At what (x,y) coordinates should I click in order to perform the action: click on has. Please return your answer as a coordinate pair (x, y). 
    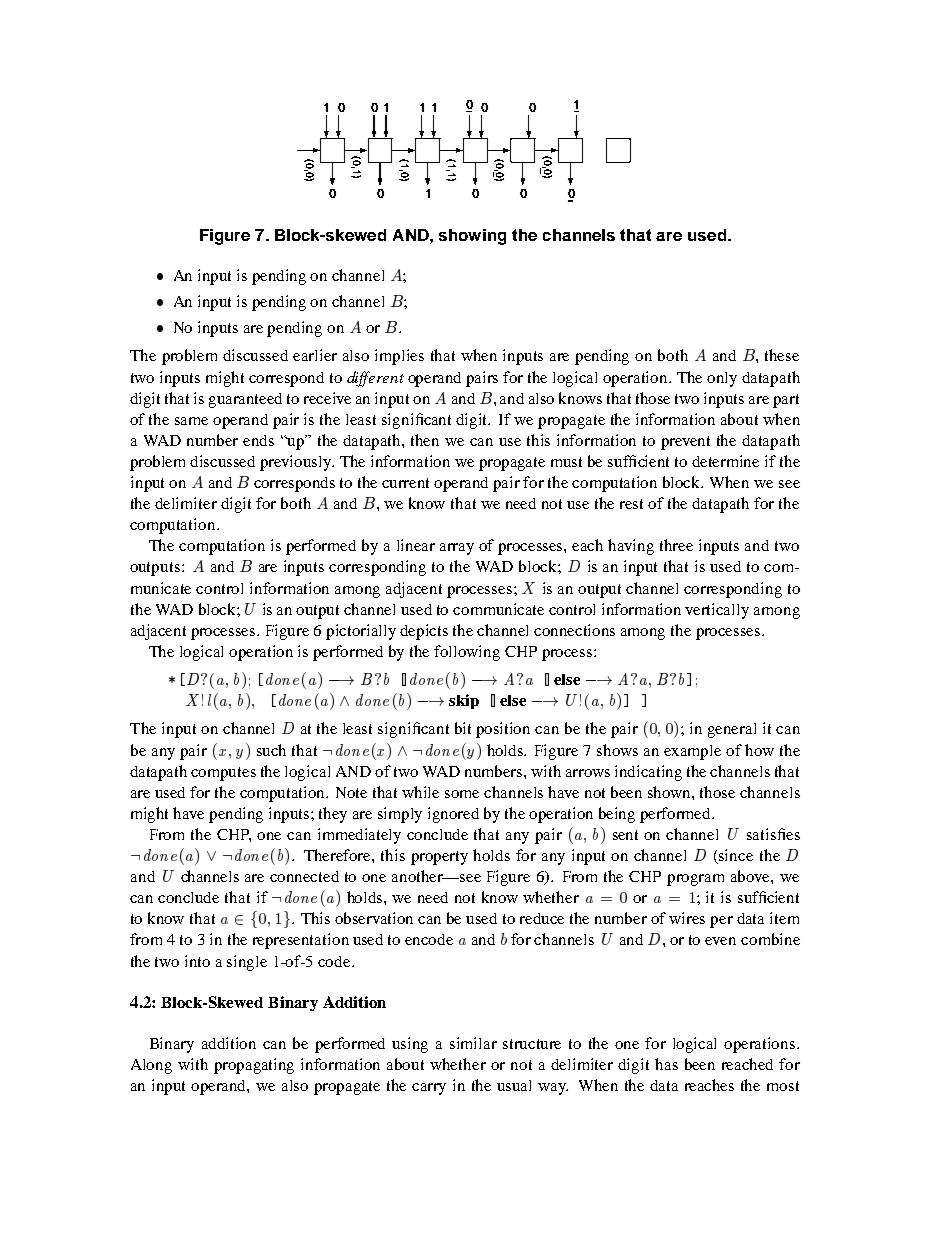
    Looking at the image, I should click on (666, 1064).
